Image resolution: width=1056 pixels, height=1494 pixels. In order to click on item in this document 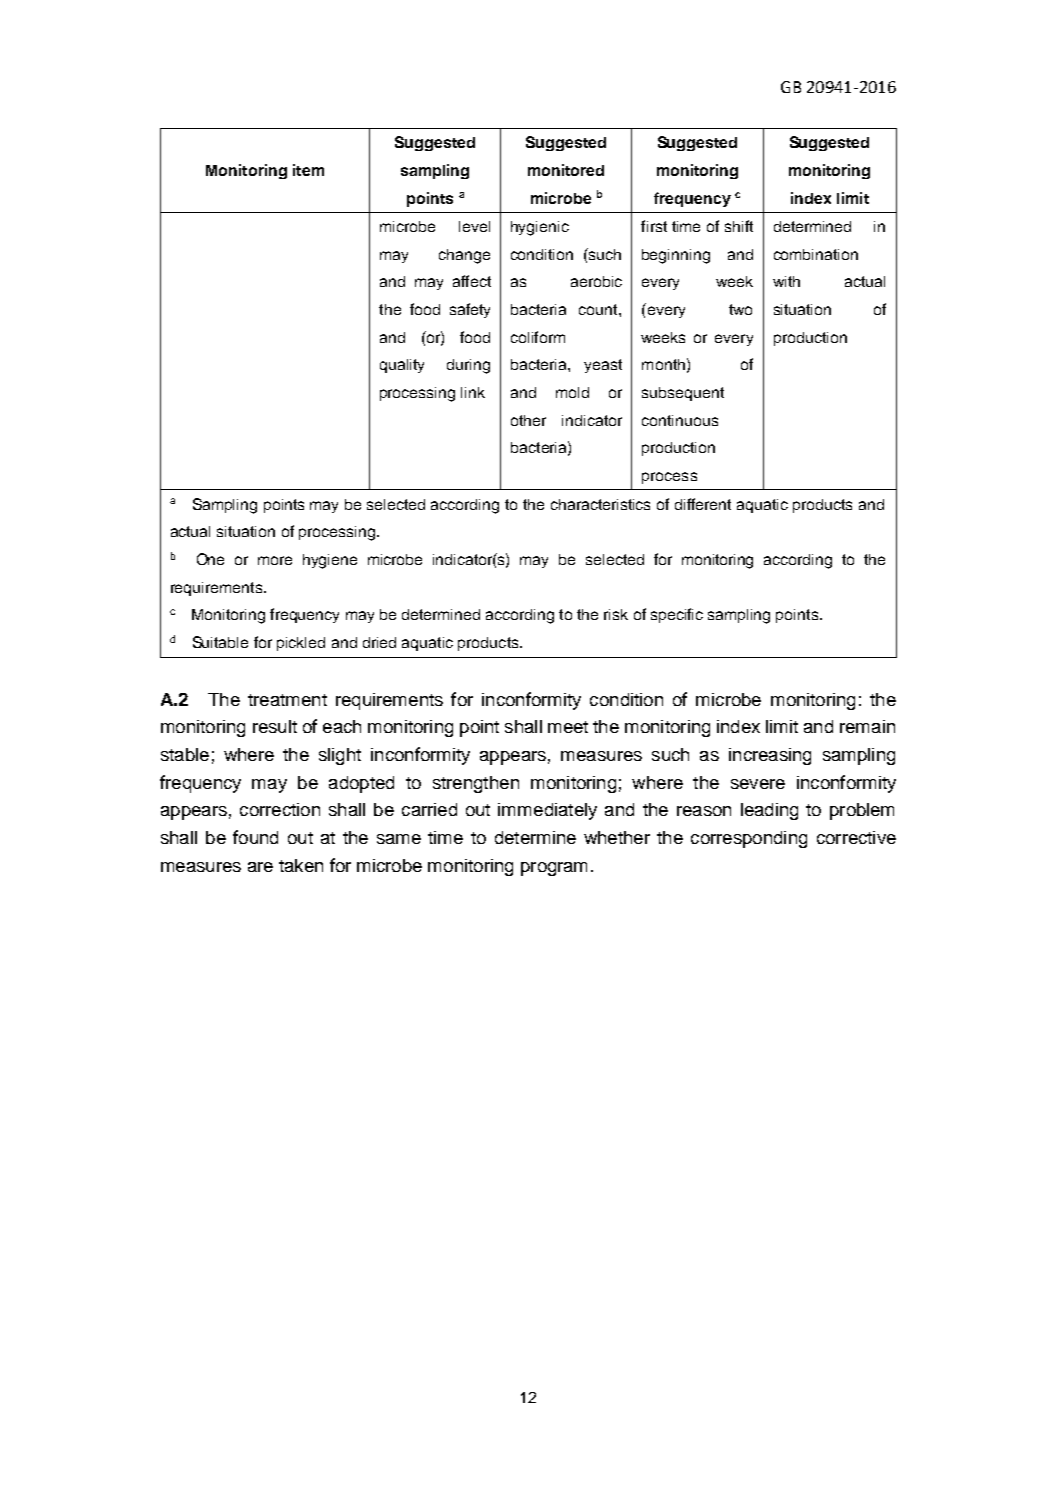, I will do `click(308, 170)`.
